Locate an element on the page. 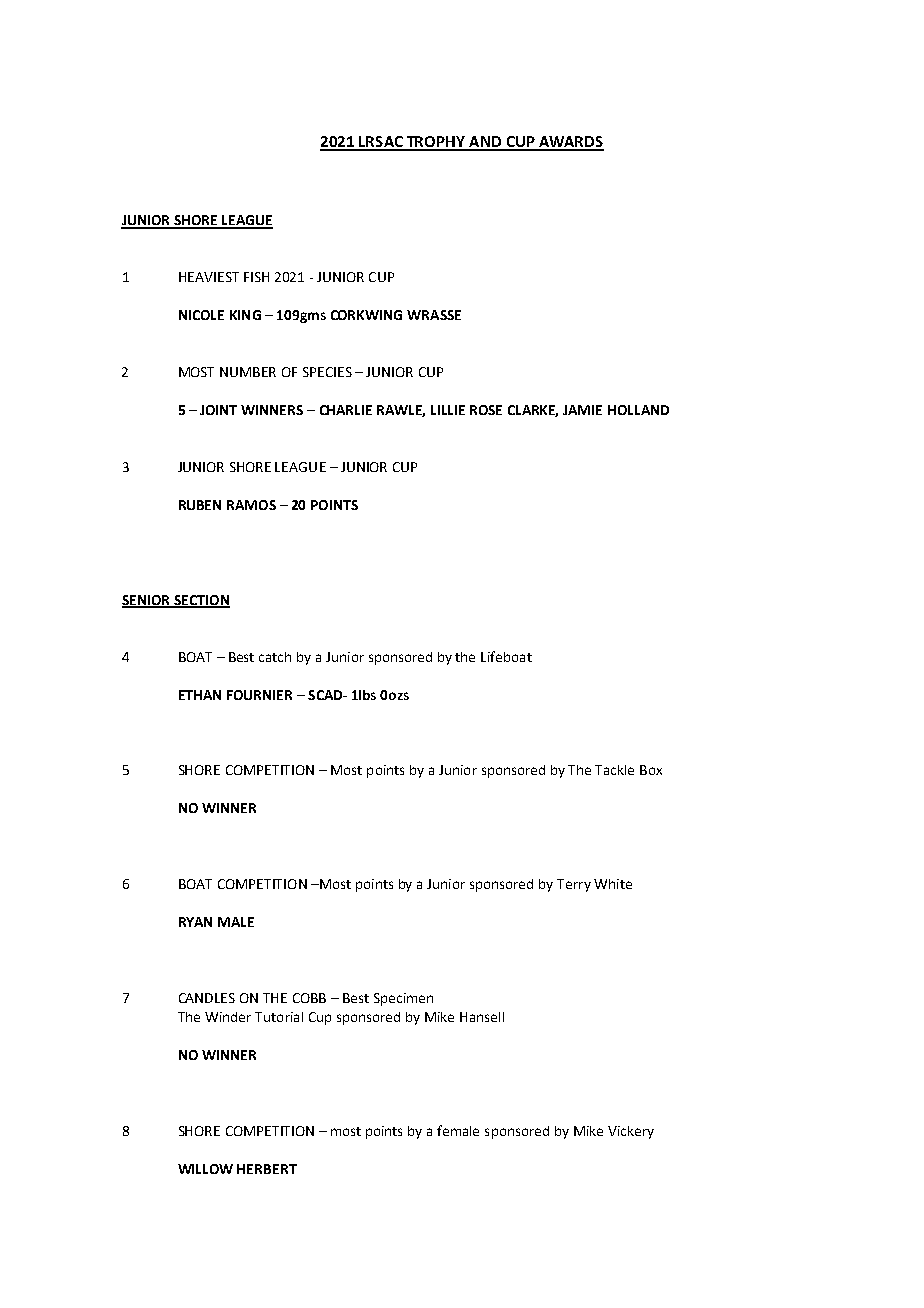 This image has height=1308, width=924. JAMIE is located at coordinates (582, 410).
